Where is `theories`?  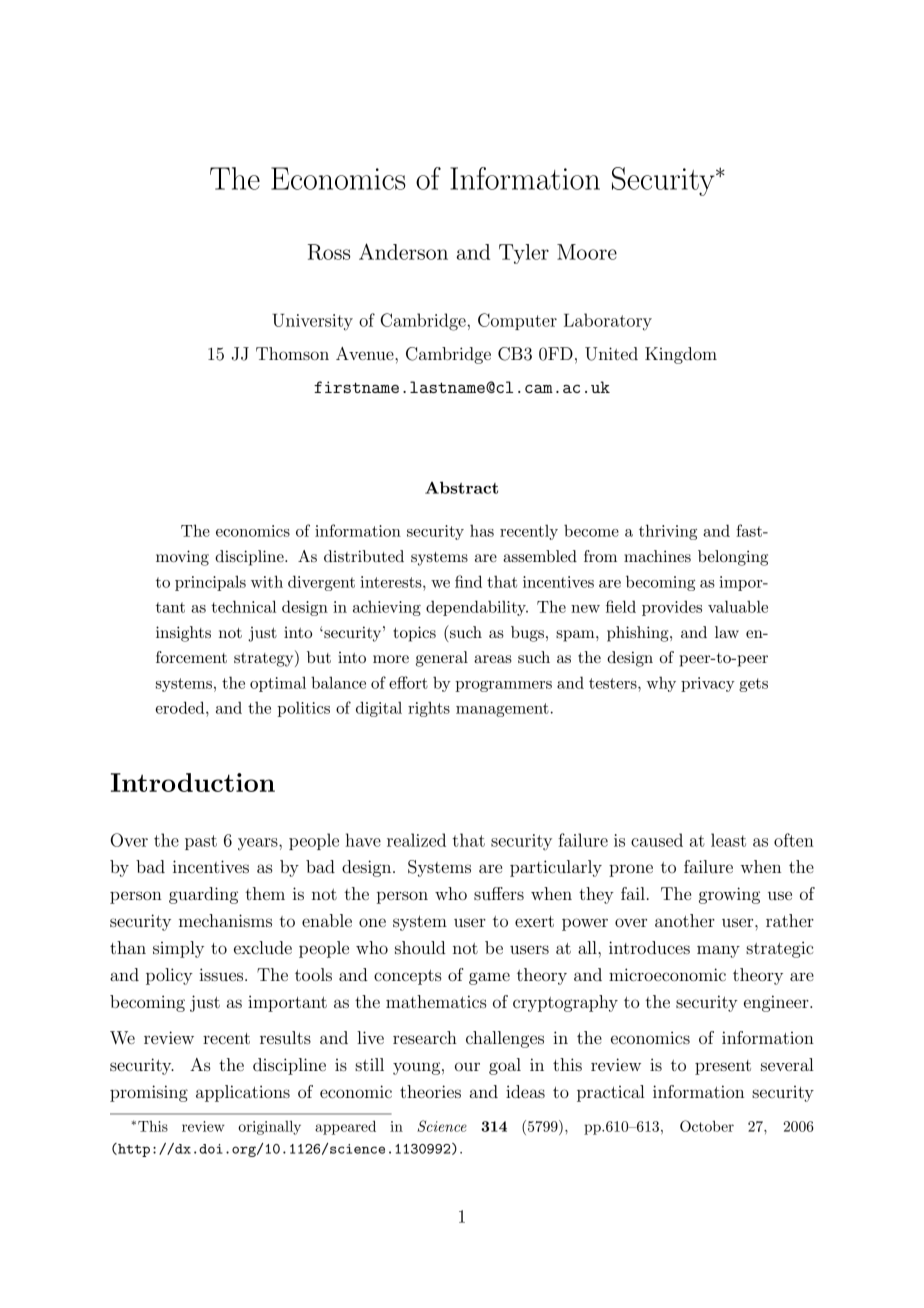
theories is located at coordinates (430, 1091).
